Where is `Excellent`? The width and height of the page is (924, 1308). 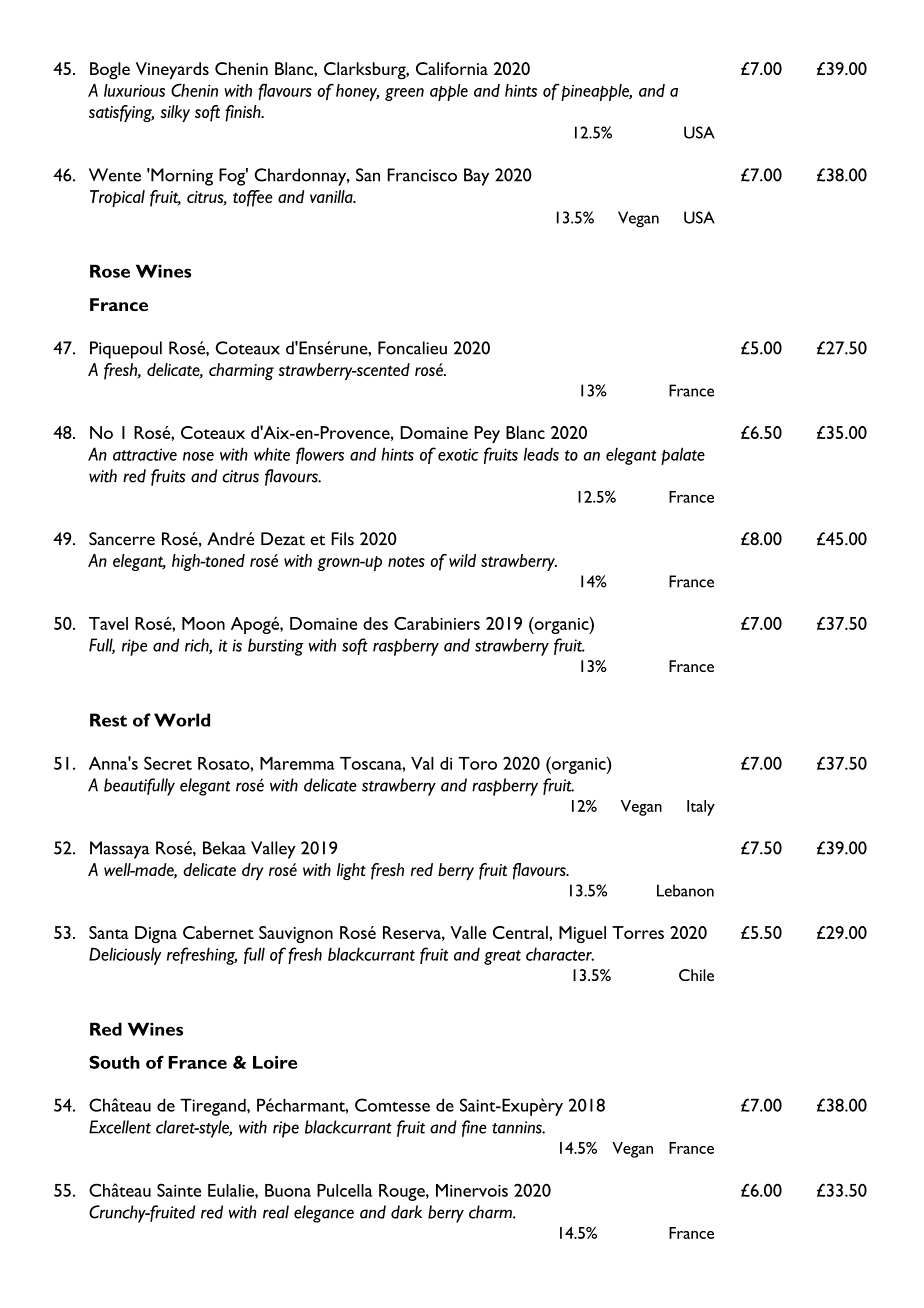 Excellent is located at coordinates (120, 1127).
